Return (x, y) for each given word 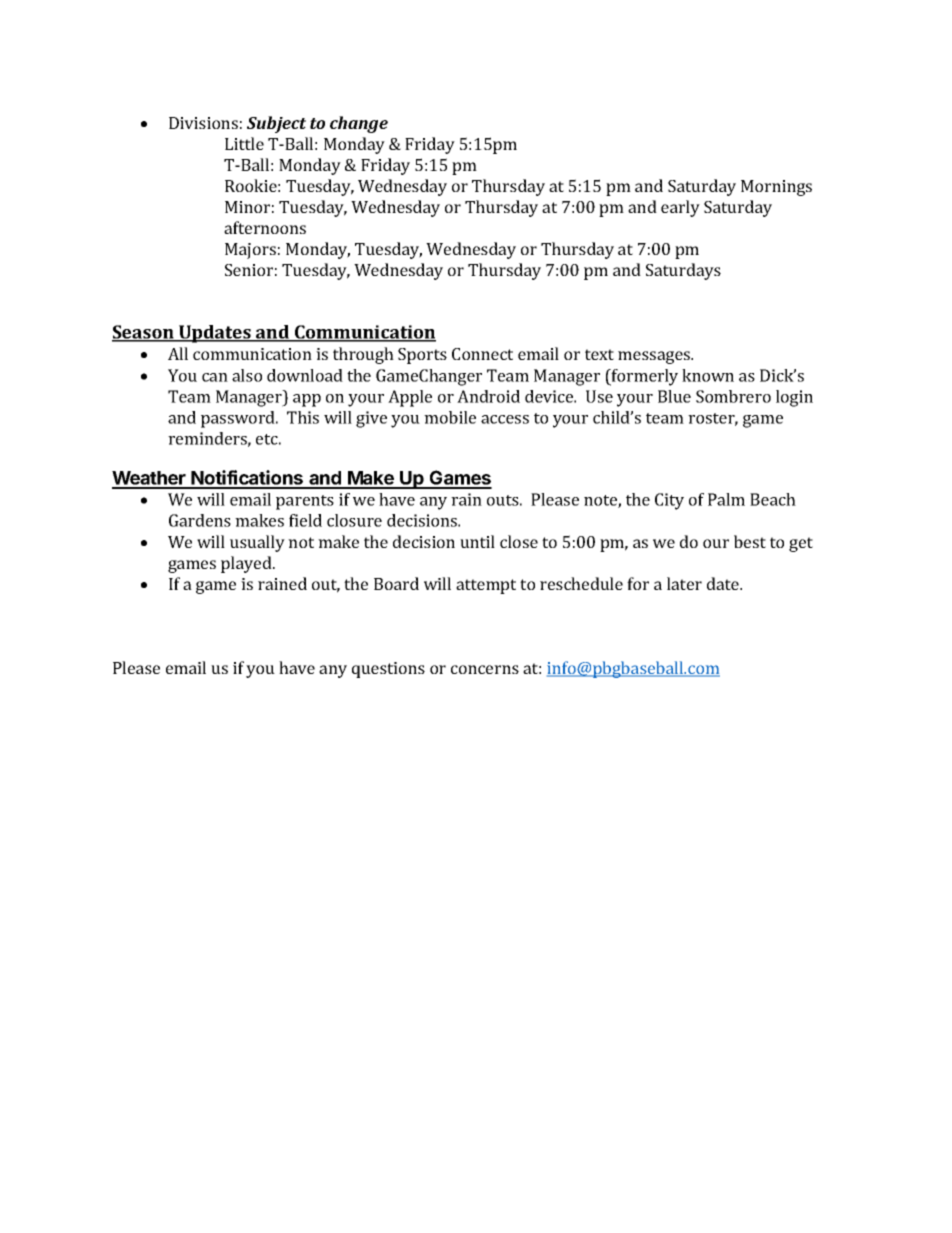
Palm (726, 499)
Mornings (776, 188)
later (684, 583)
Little (244, 143)
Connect (482, 354)
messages (655, 357)
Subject (276, 124)
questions (388, 670)
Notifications (248, 479)
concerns (485, 669)
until (477, 541)
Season (144, 333)
